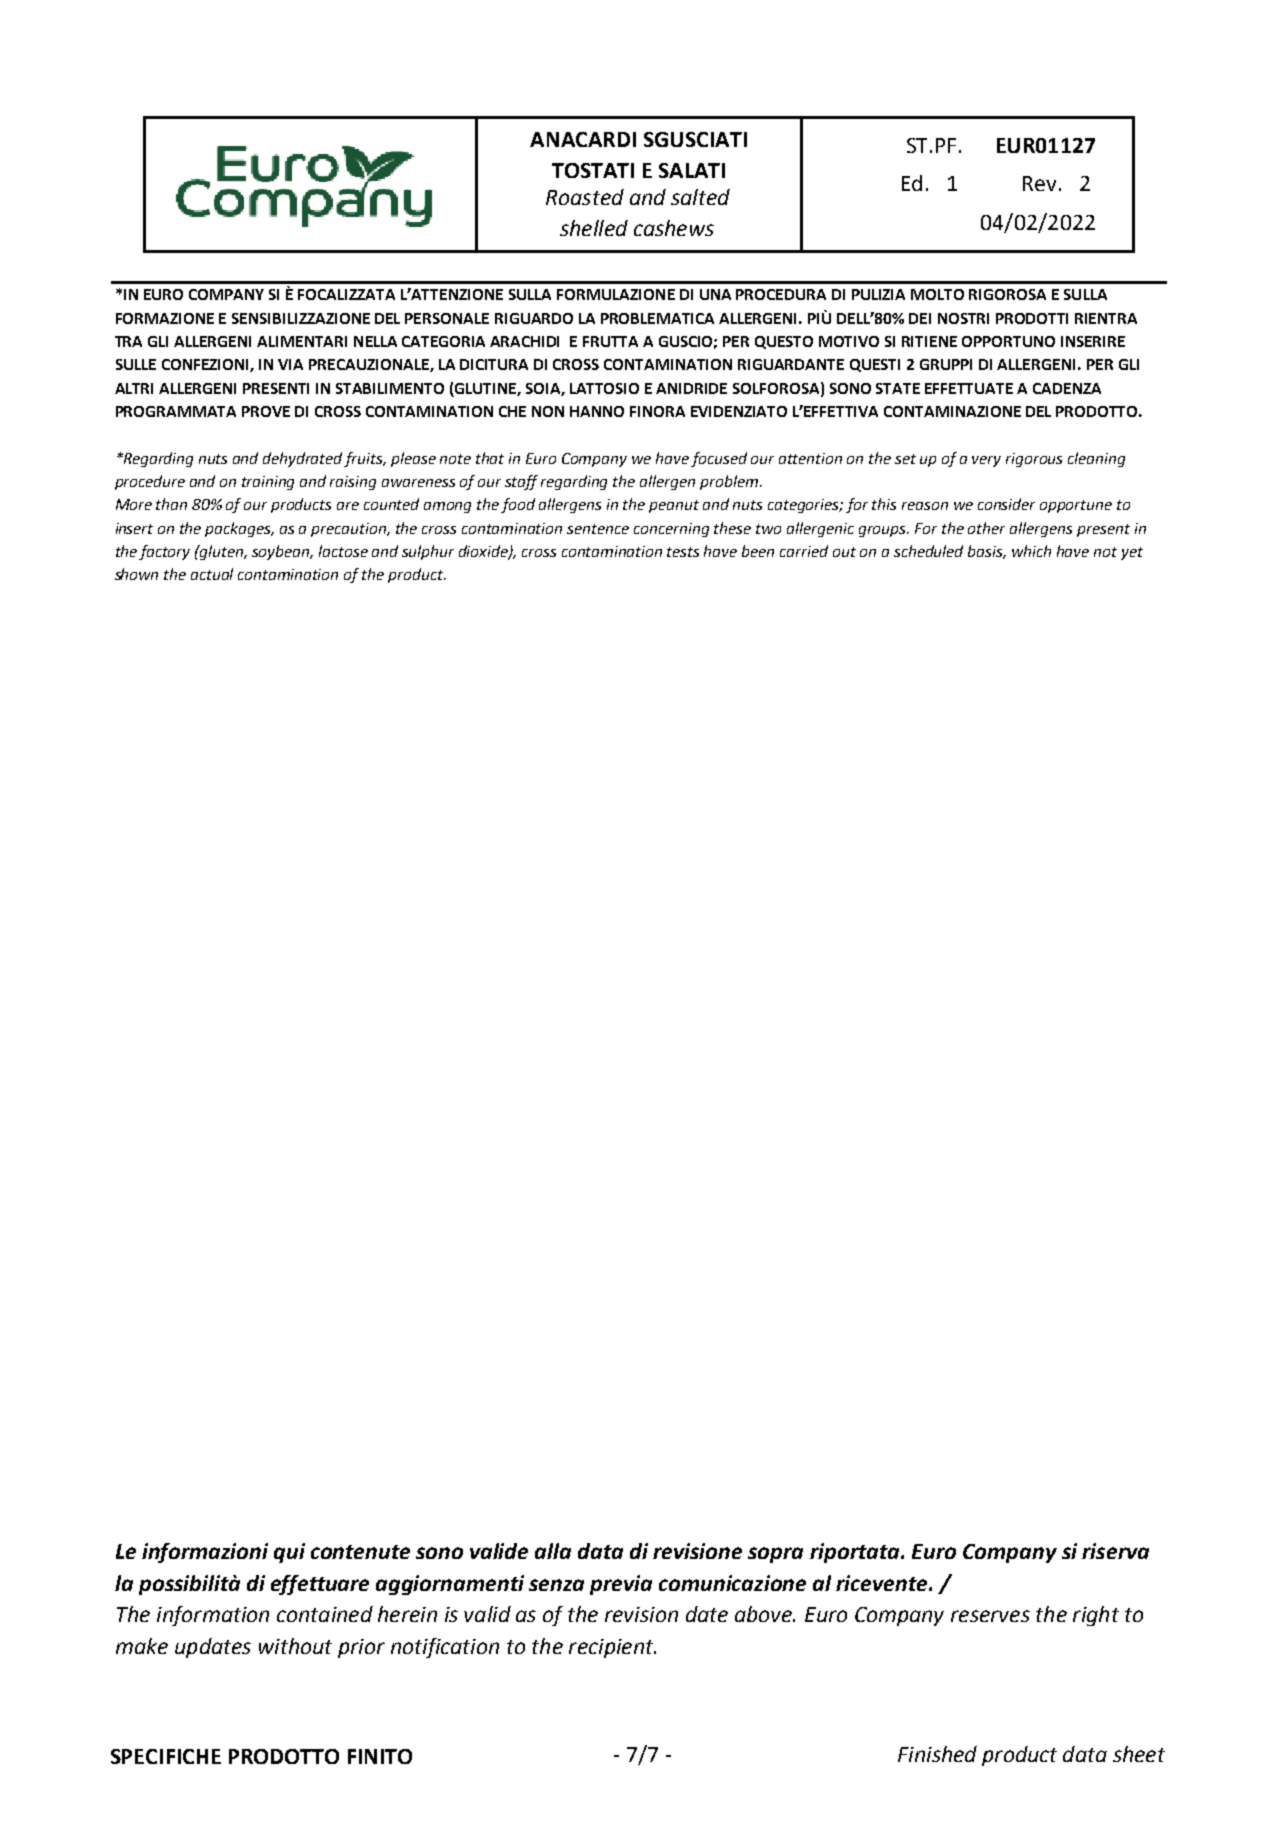  I want to click on which, so click(1031, 551).
